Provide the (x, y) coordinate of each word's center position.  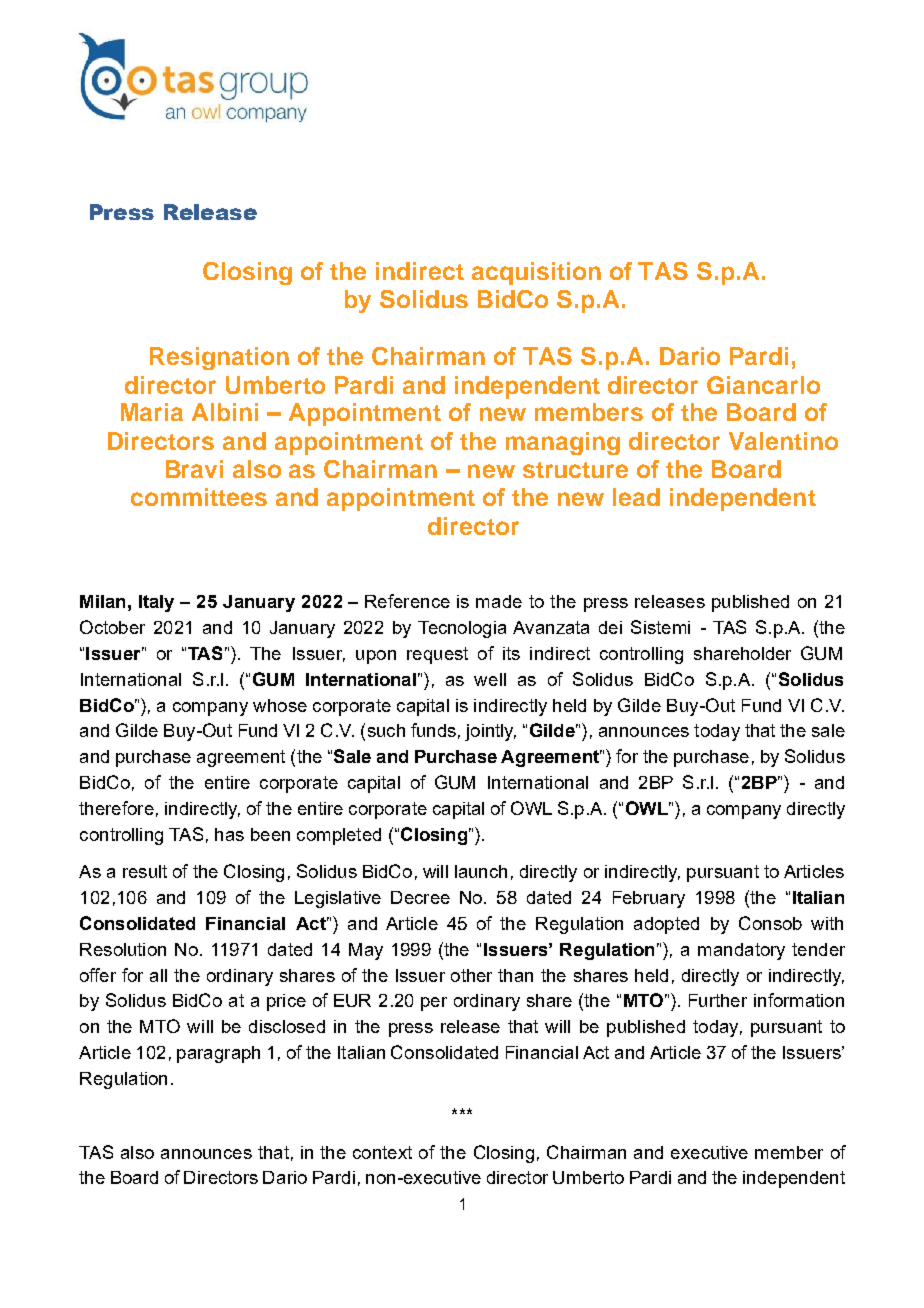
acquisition (536, 273)
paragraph (218, 1054)
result (145, 871)
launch (481, 871)
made (499, 601)
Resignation (219, 358)
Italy (156, 603)
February (649, 899)
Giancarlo (763, 385)
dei (610, 627)
